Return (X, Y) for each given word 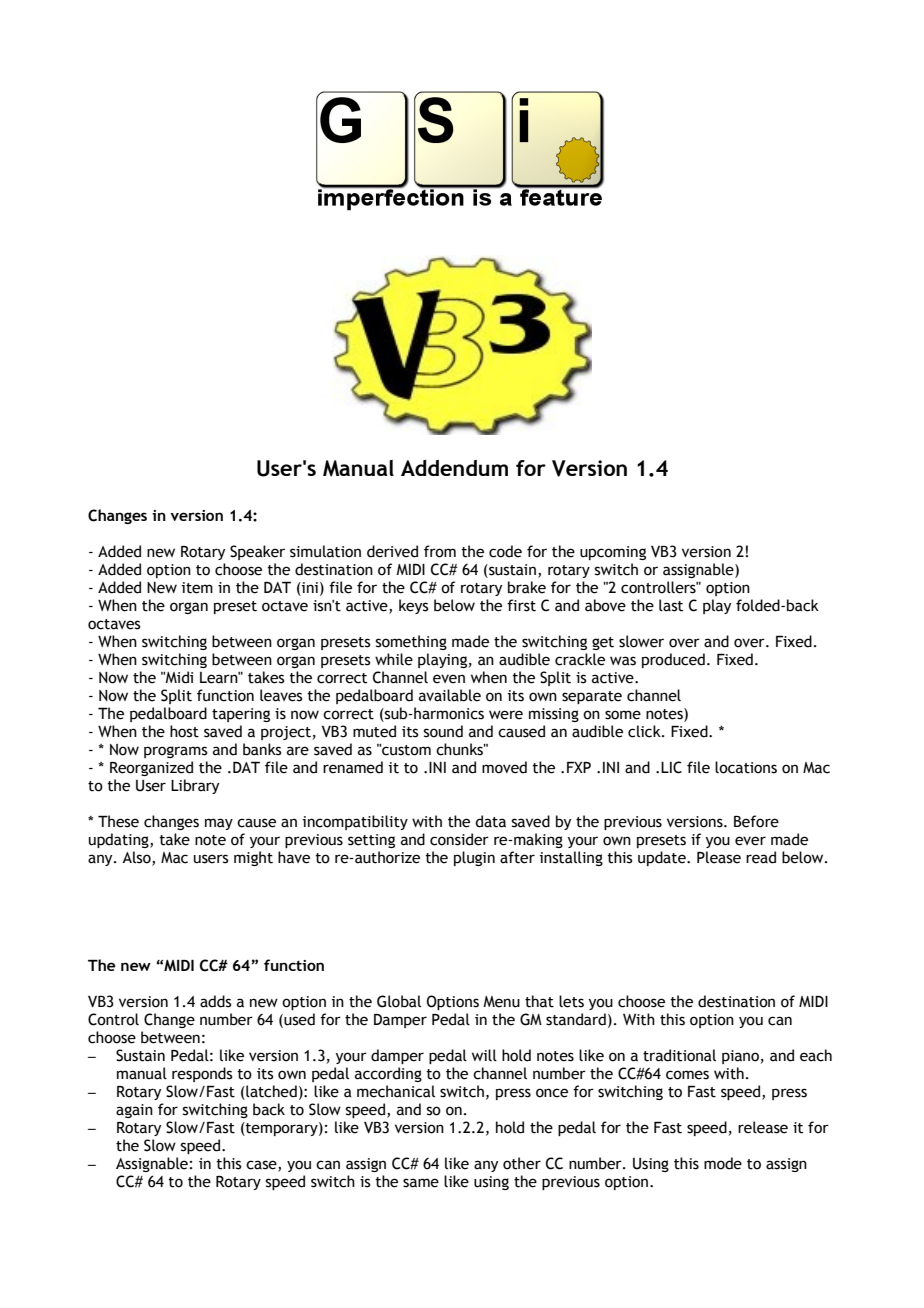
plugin (474, 858)
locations (746, 767)
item (197, 588)
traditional (679, 1055)
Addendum (454, 468)
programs (176, 752)
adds (216, 1001)
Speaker (257, 552)
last (671, 605)
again (134, 1111)
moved (504, 767)
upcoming (613, 553)
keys (414, 606)
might (253, 858)
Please (719, 857)
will (484, 1055)
